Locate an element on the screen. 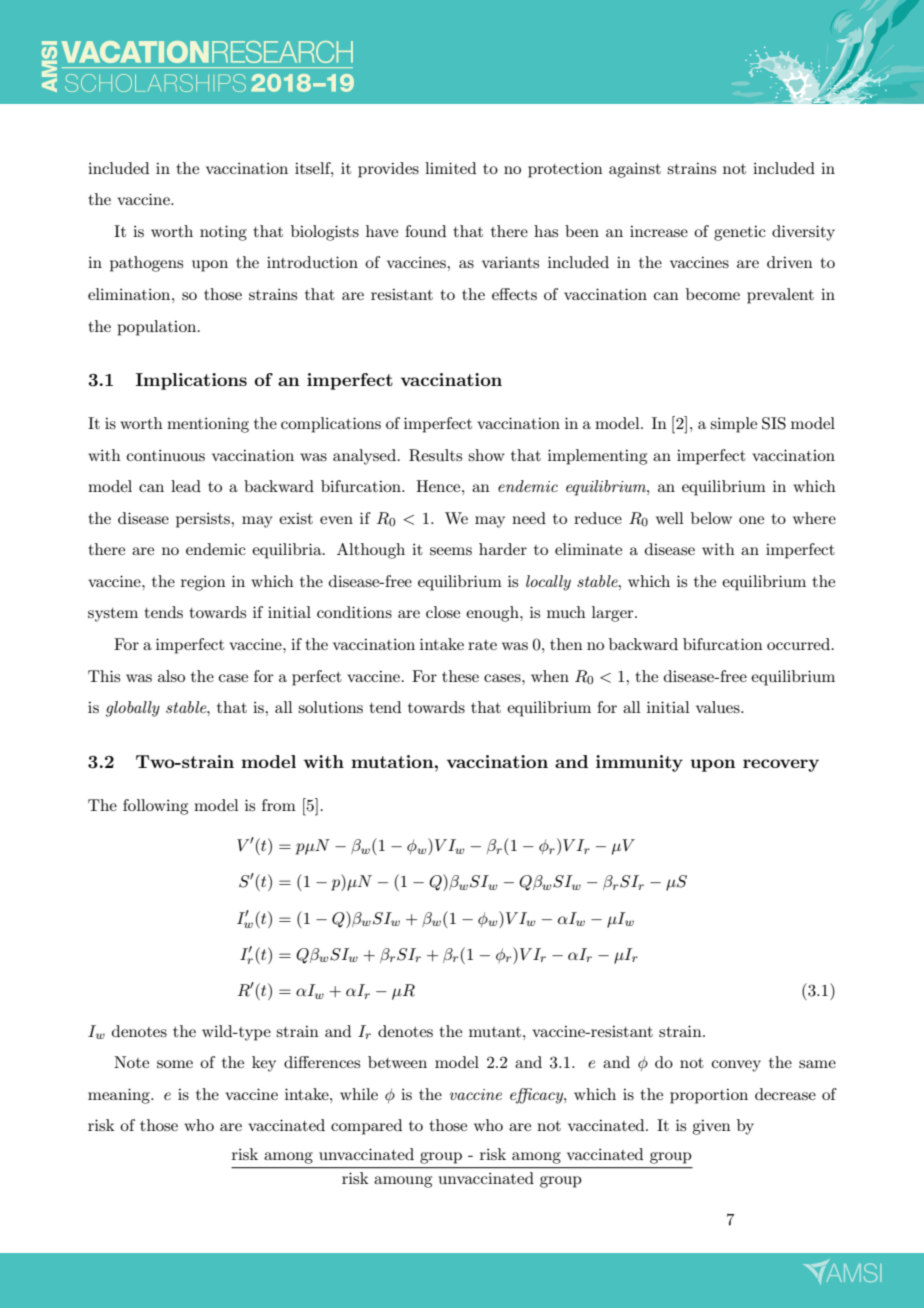 The height and width of the screenshot is (1308, 924). meaning is located at coordinates (120, 1096).
